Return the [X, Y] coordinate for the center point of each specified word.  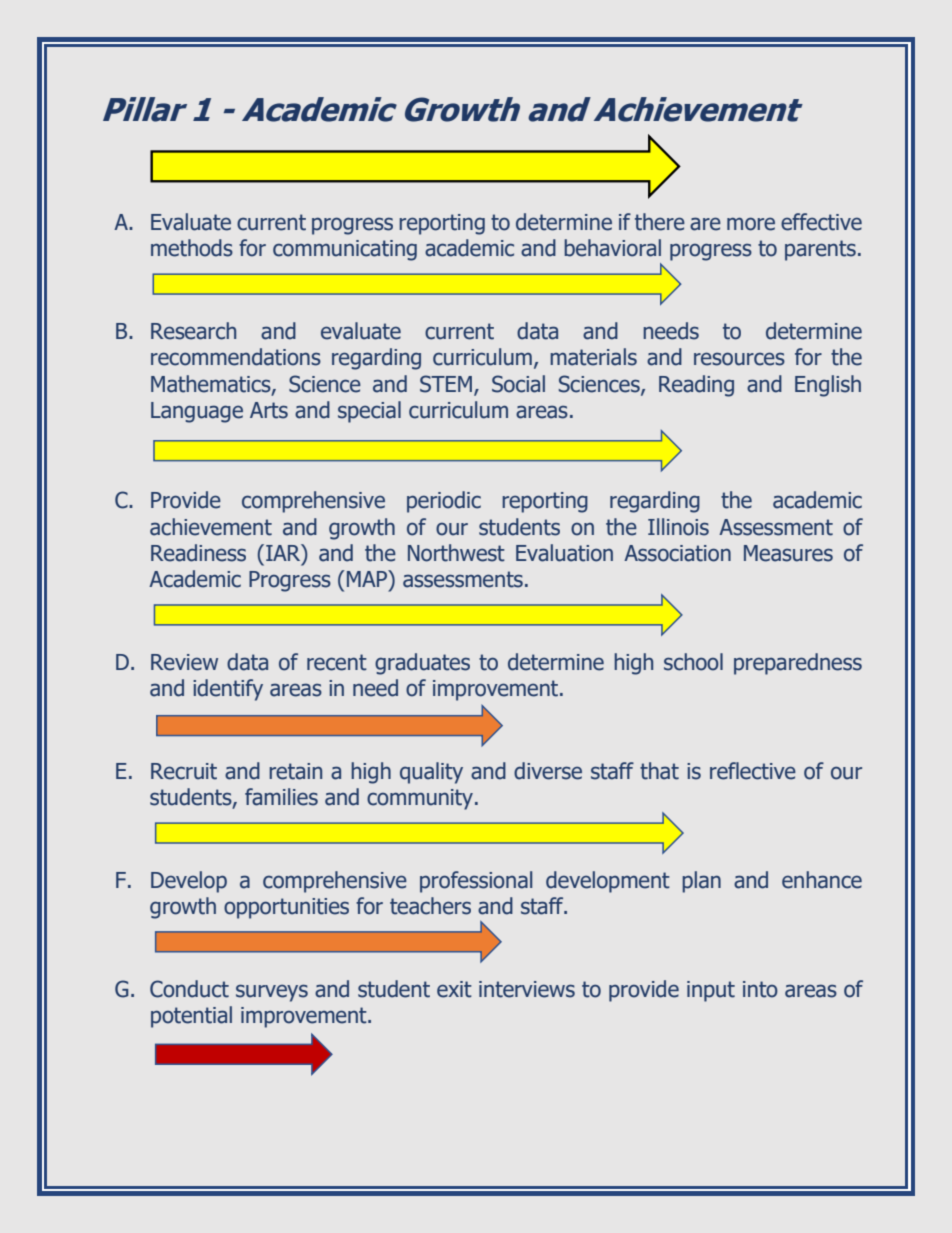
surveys [272, 993]
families [281, 797]
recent [337, 662]
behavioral [612, 248]
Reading [696, 386]
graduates [422, 664]
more [751, 224]
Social [518, 384]
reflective [753, 771]
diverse [548, 771]
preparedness [798, 664]
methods [192, 248]
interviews [527, 989]
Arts [269, 410]
